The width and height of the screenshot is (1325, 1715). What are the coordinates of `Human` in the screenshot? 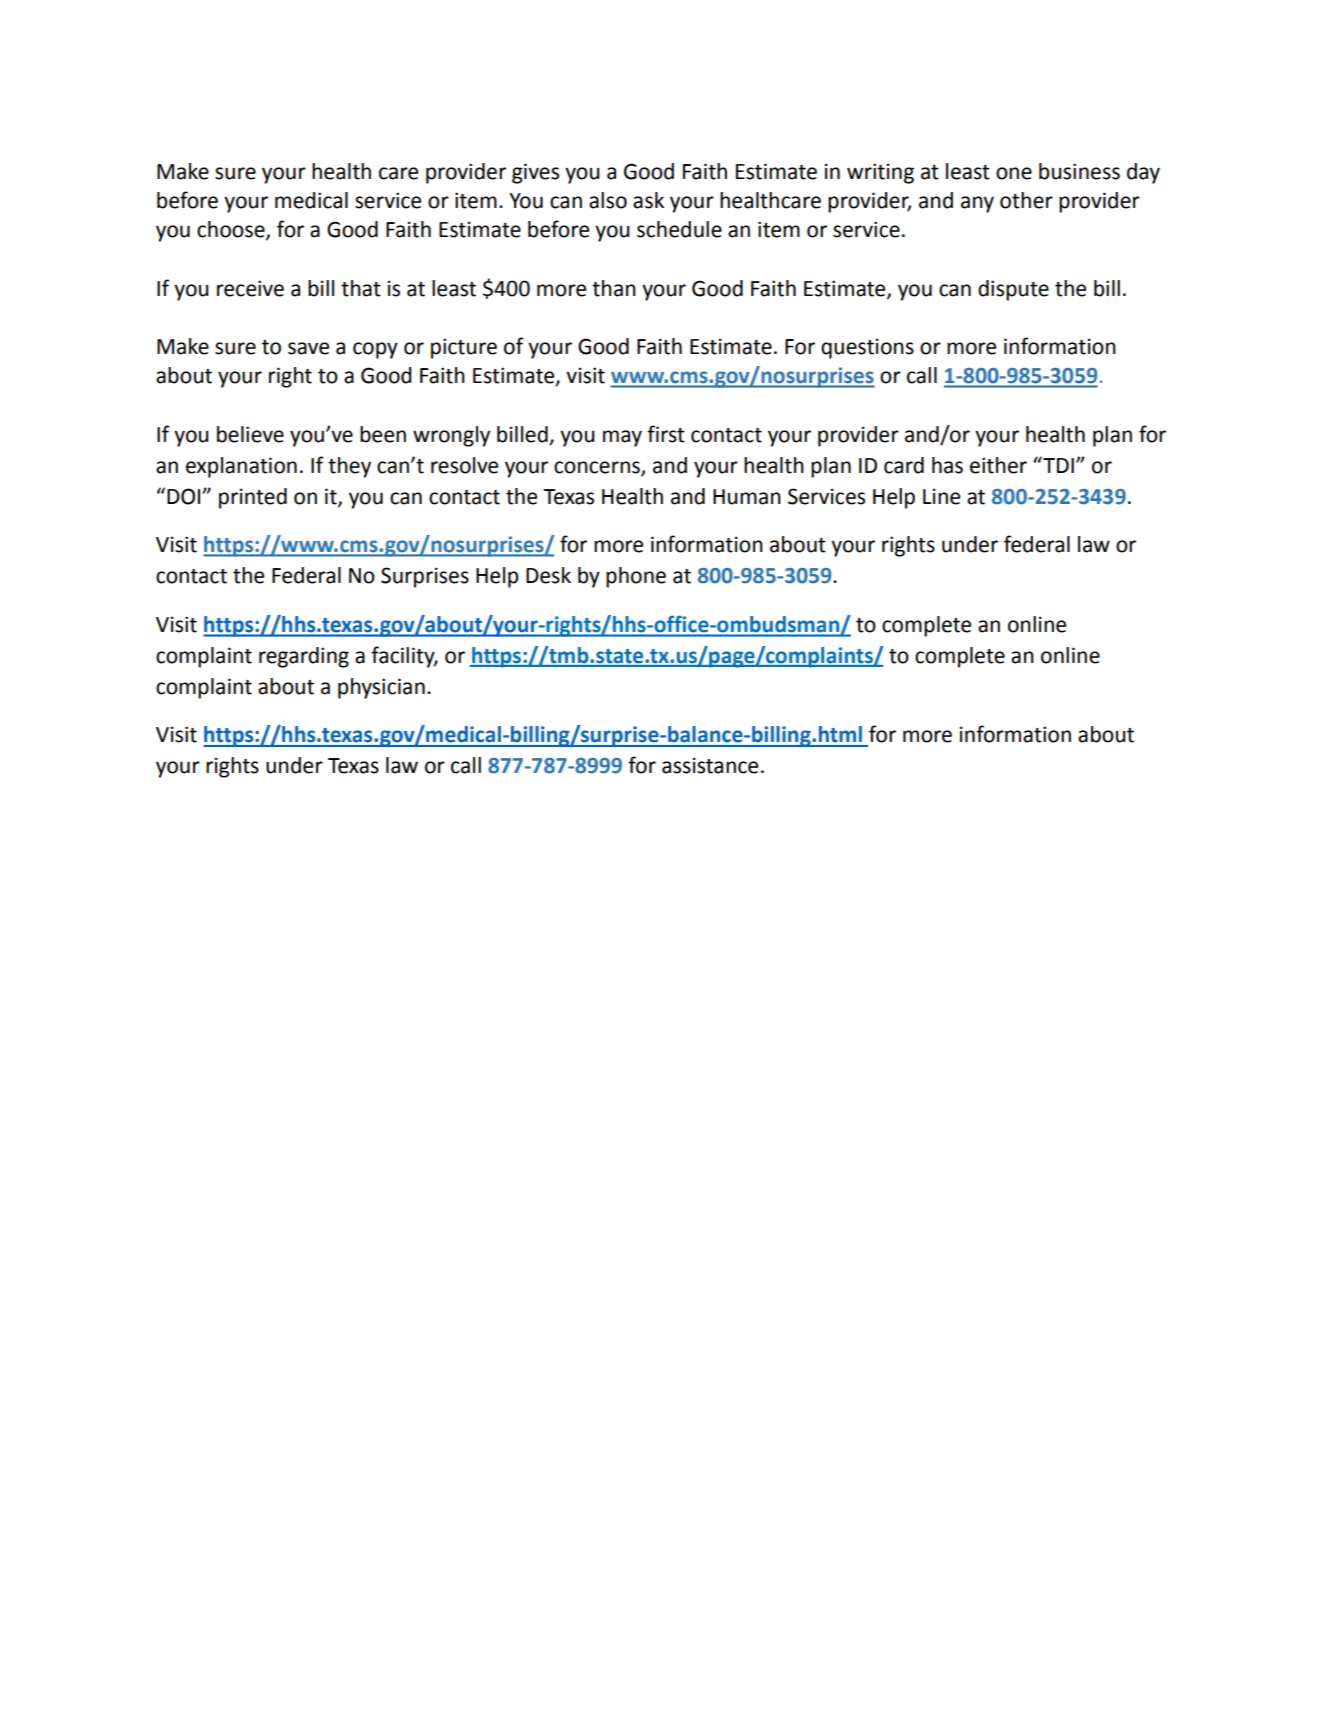 It's located at (747, 497).
